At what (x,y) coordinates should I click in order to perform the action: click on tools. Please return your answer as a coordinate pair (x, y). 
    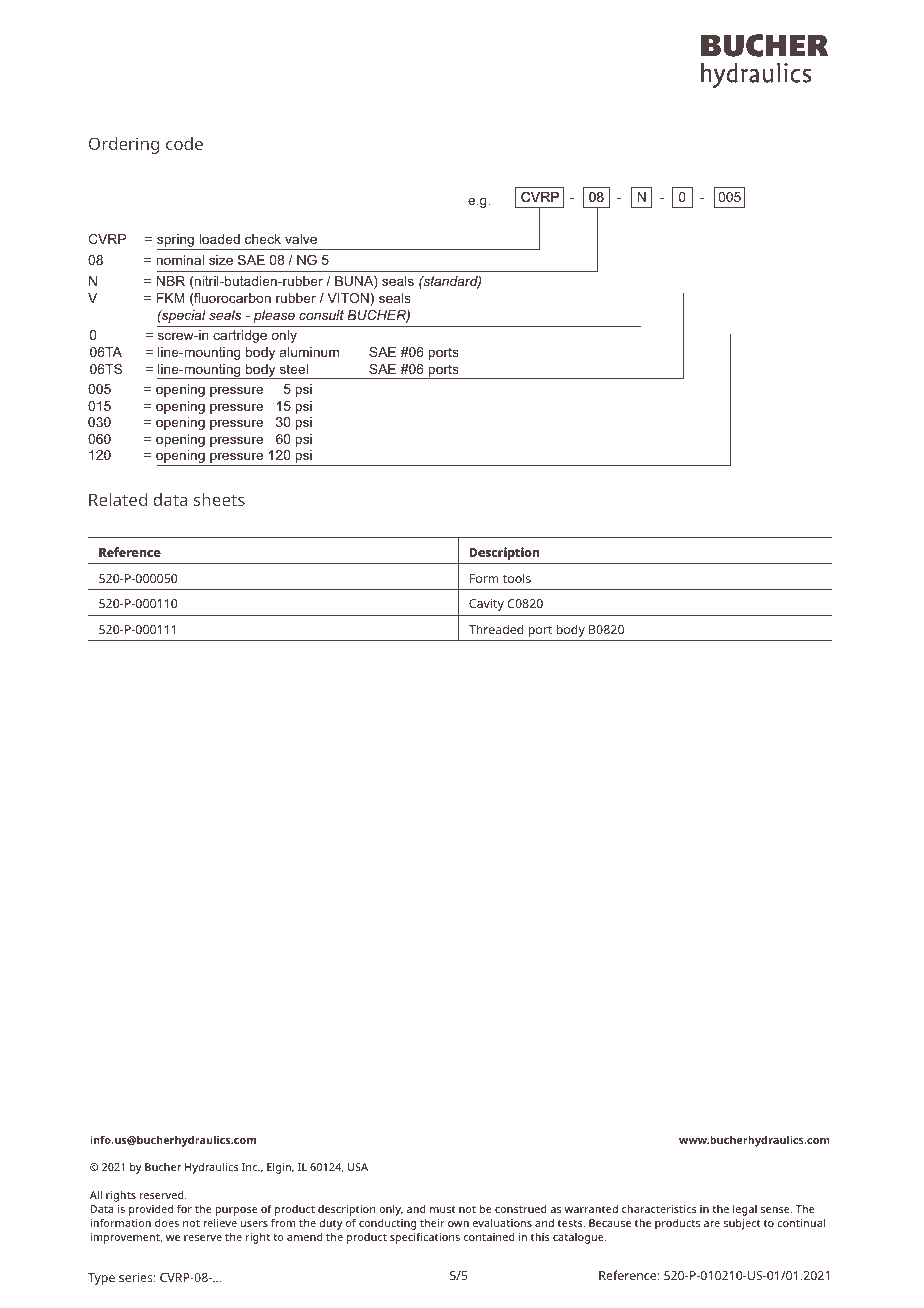
    Looking at the image, I should click on (517, 578).
